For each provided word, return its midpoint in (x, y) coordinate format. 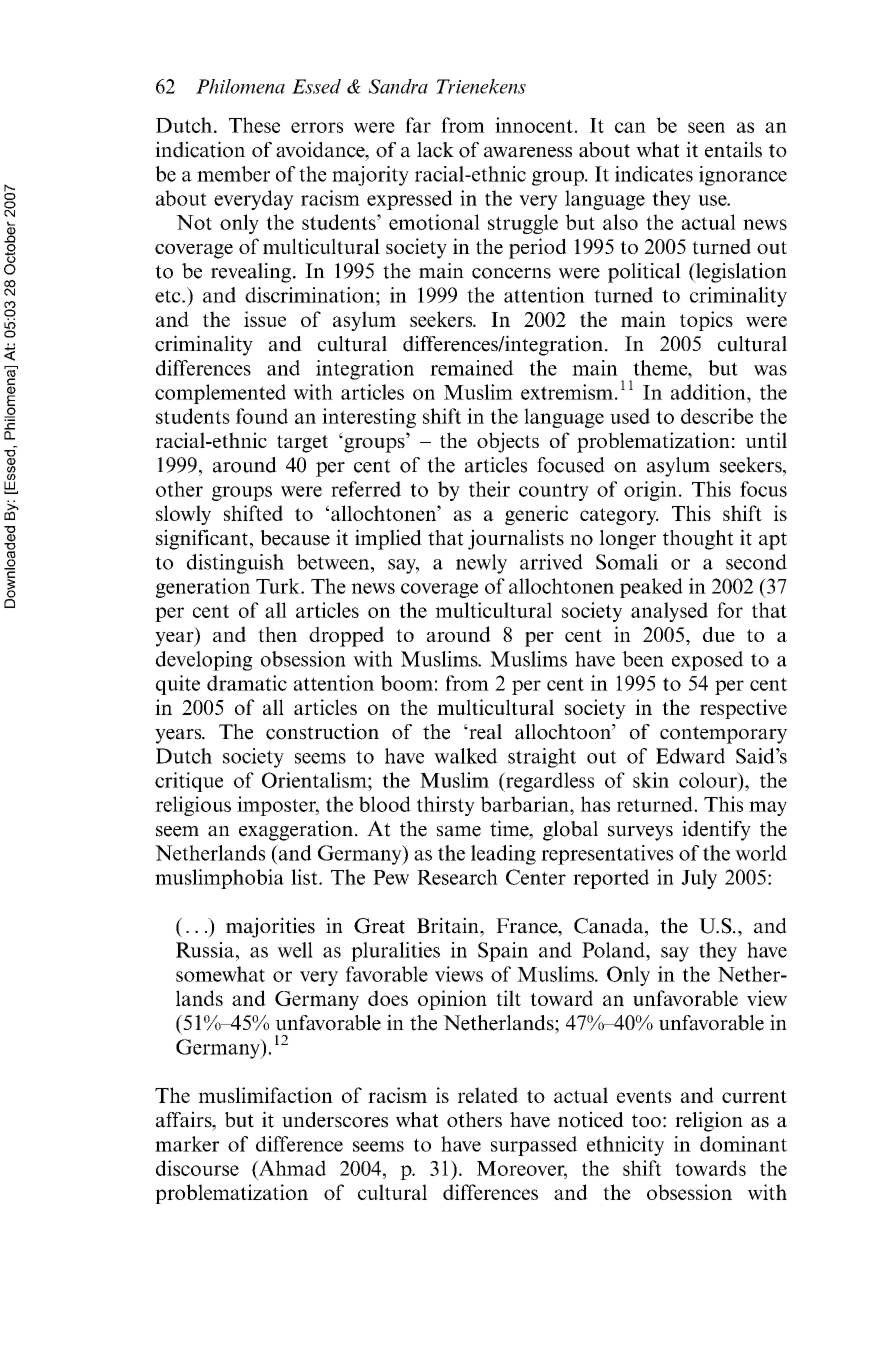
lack (435, 150)
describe (717, 416)
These (254, 125)
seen (706, 127)
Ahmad (291, 1168)
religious (193, 806)
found (262, 416)
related (488, 1095)
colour (709, 780)
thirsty (446, 806)
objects (508, 442)
